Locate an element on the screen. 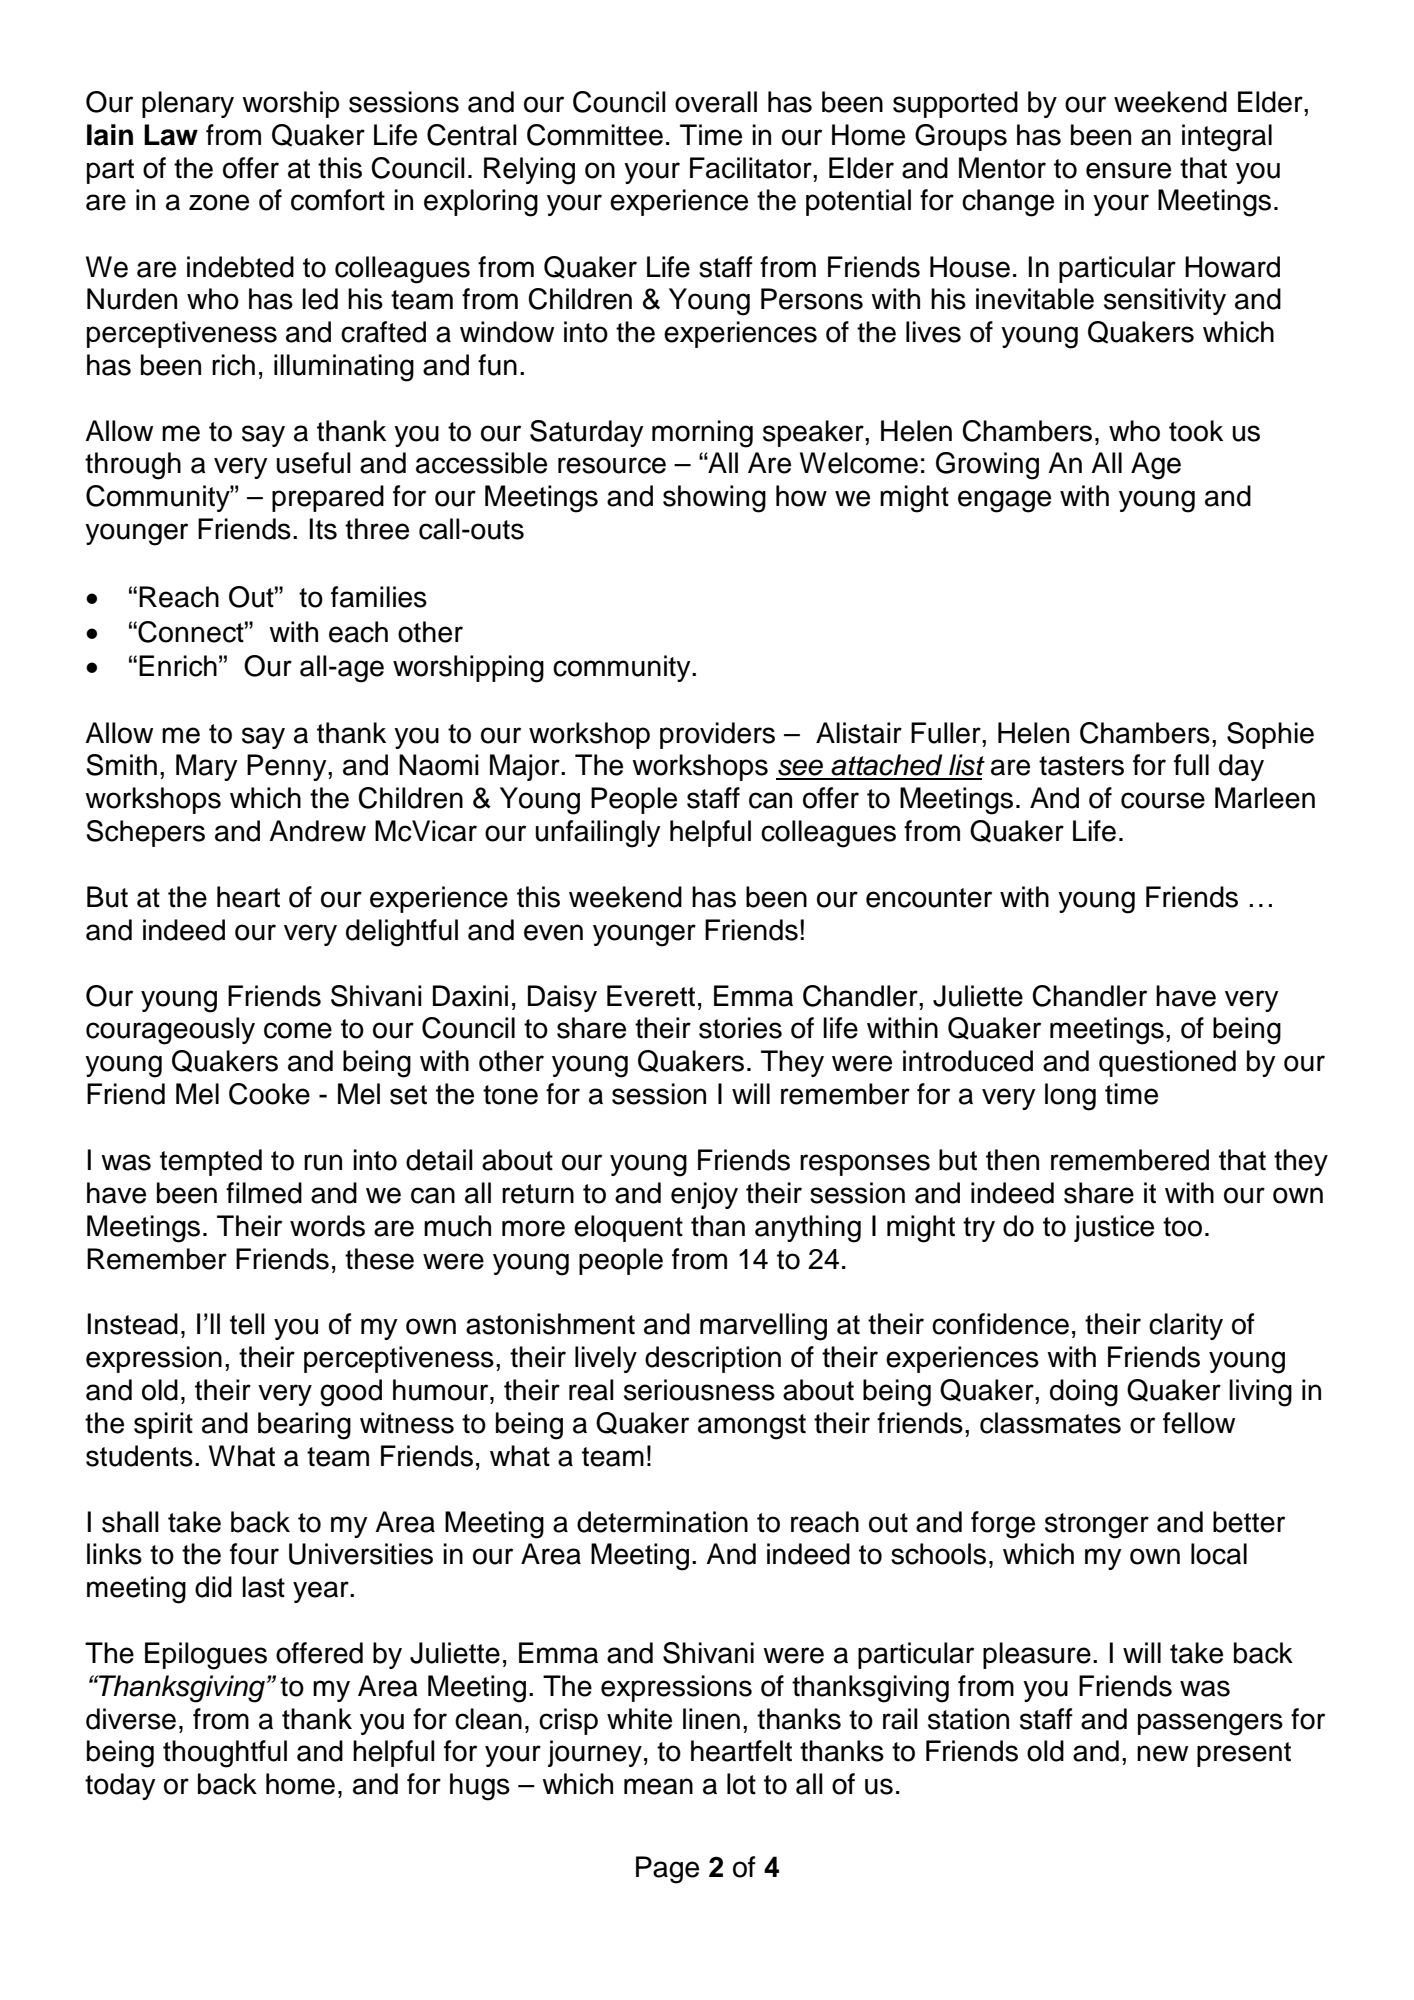 This screenshot has height=2000, width=1414. new is located at coordinates (1162, 1753).
